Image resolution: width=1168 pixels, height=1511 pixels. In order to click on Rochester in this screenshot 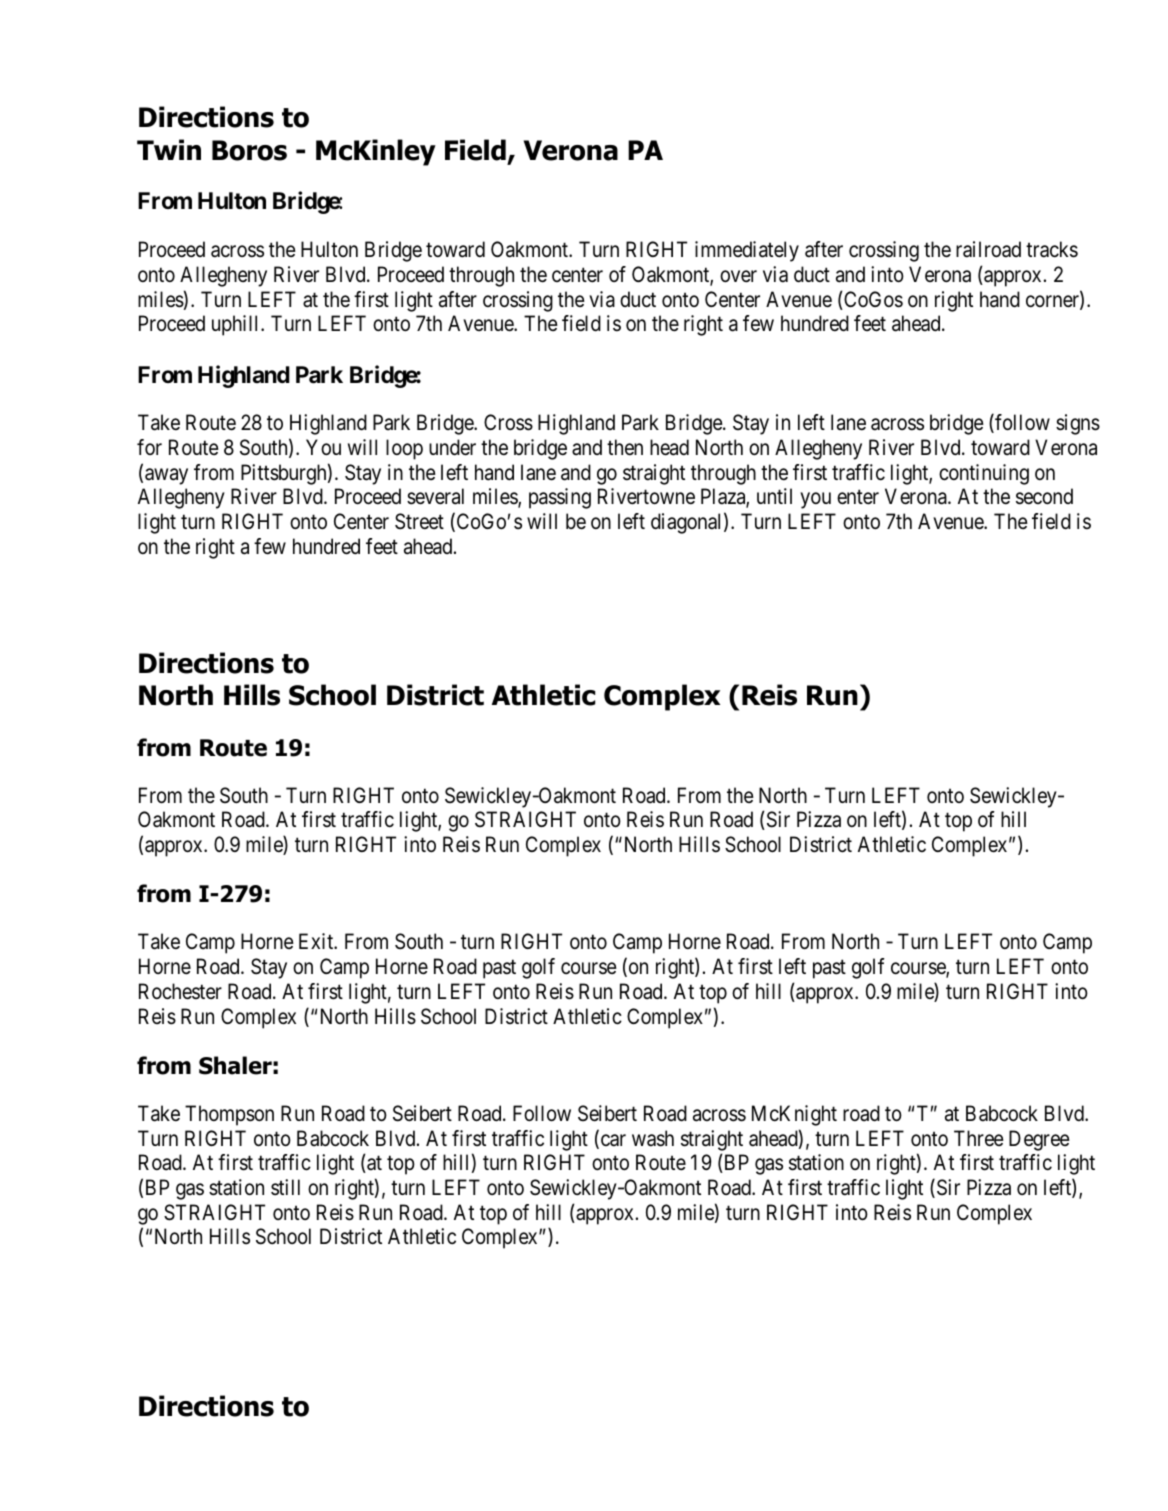, I will do `click(180, 991)`.
